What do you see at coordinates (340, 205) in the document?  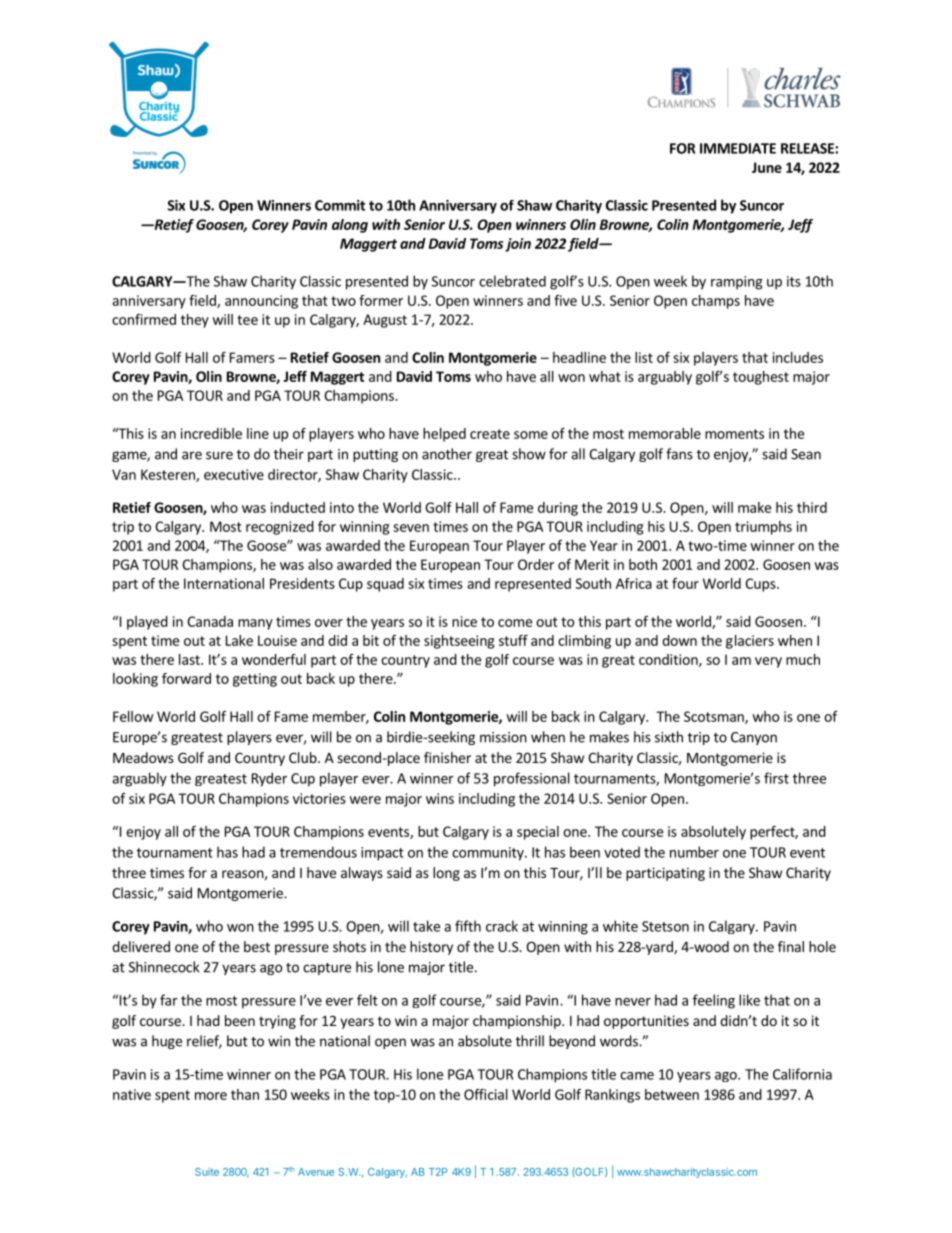 I see `Commit` at bounding box center [340, 205].
